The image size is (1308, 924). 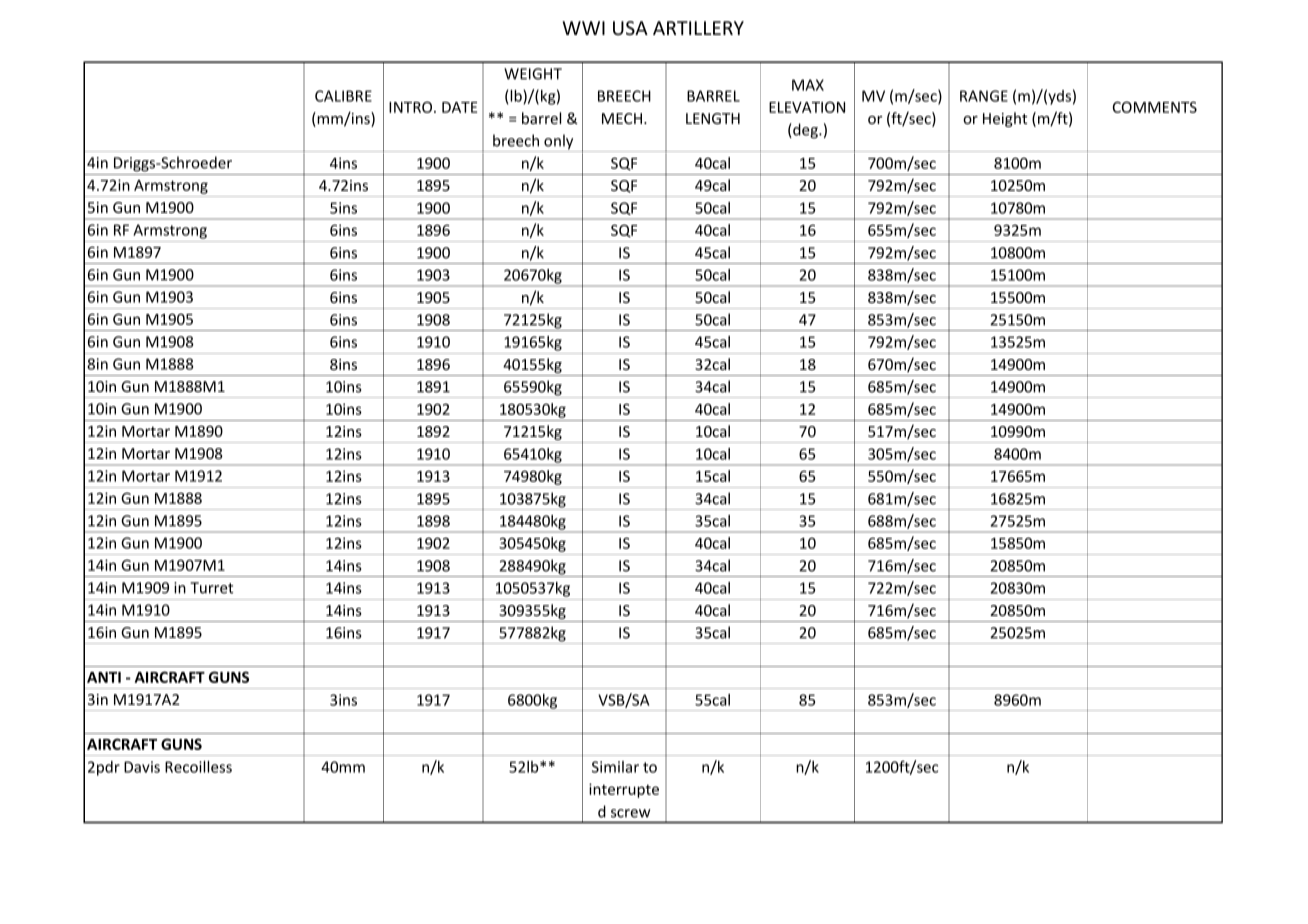 What do you see at coordinates (984, 96) in the image?
I see `RANGE` at bounding box center [984, 96].
